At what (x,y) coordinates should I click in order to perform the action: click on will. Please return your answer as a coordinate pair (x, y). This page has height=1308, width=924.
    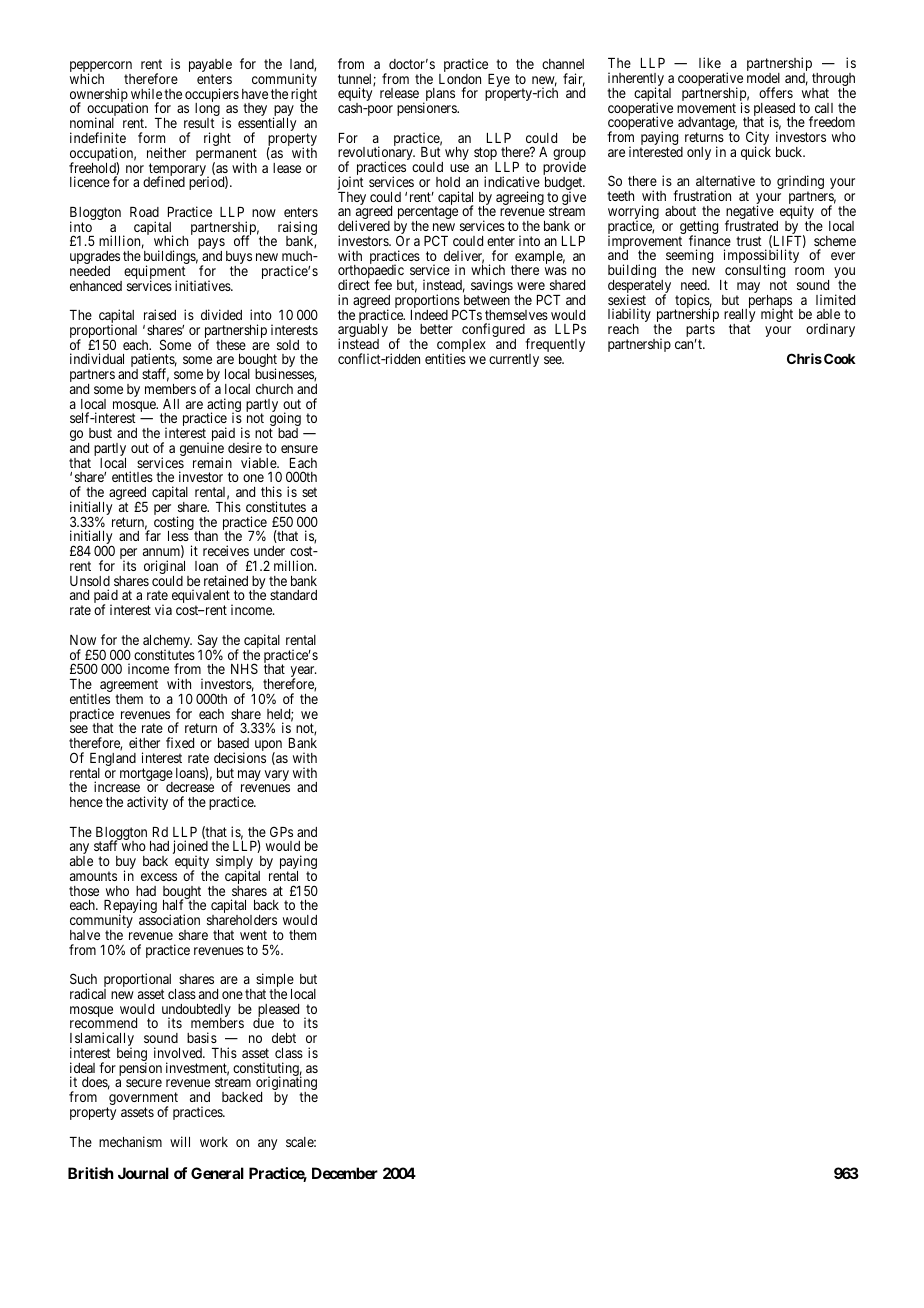
    Looking at the image, I should click on (180, 1141).
